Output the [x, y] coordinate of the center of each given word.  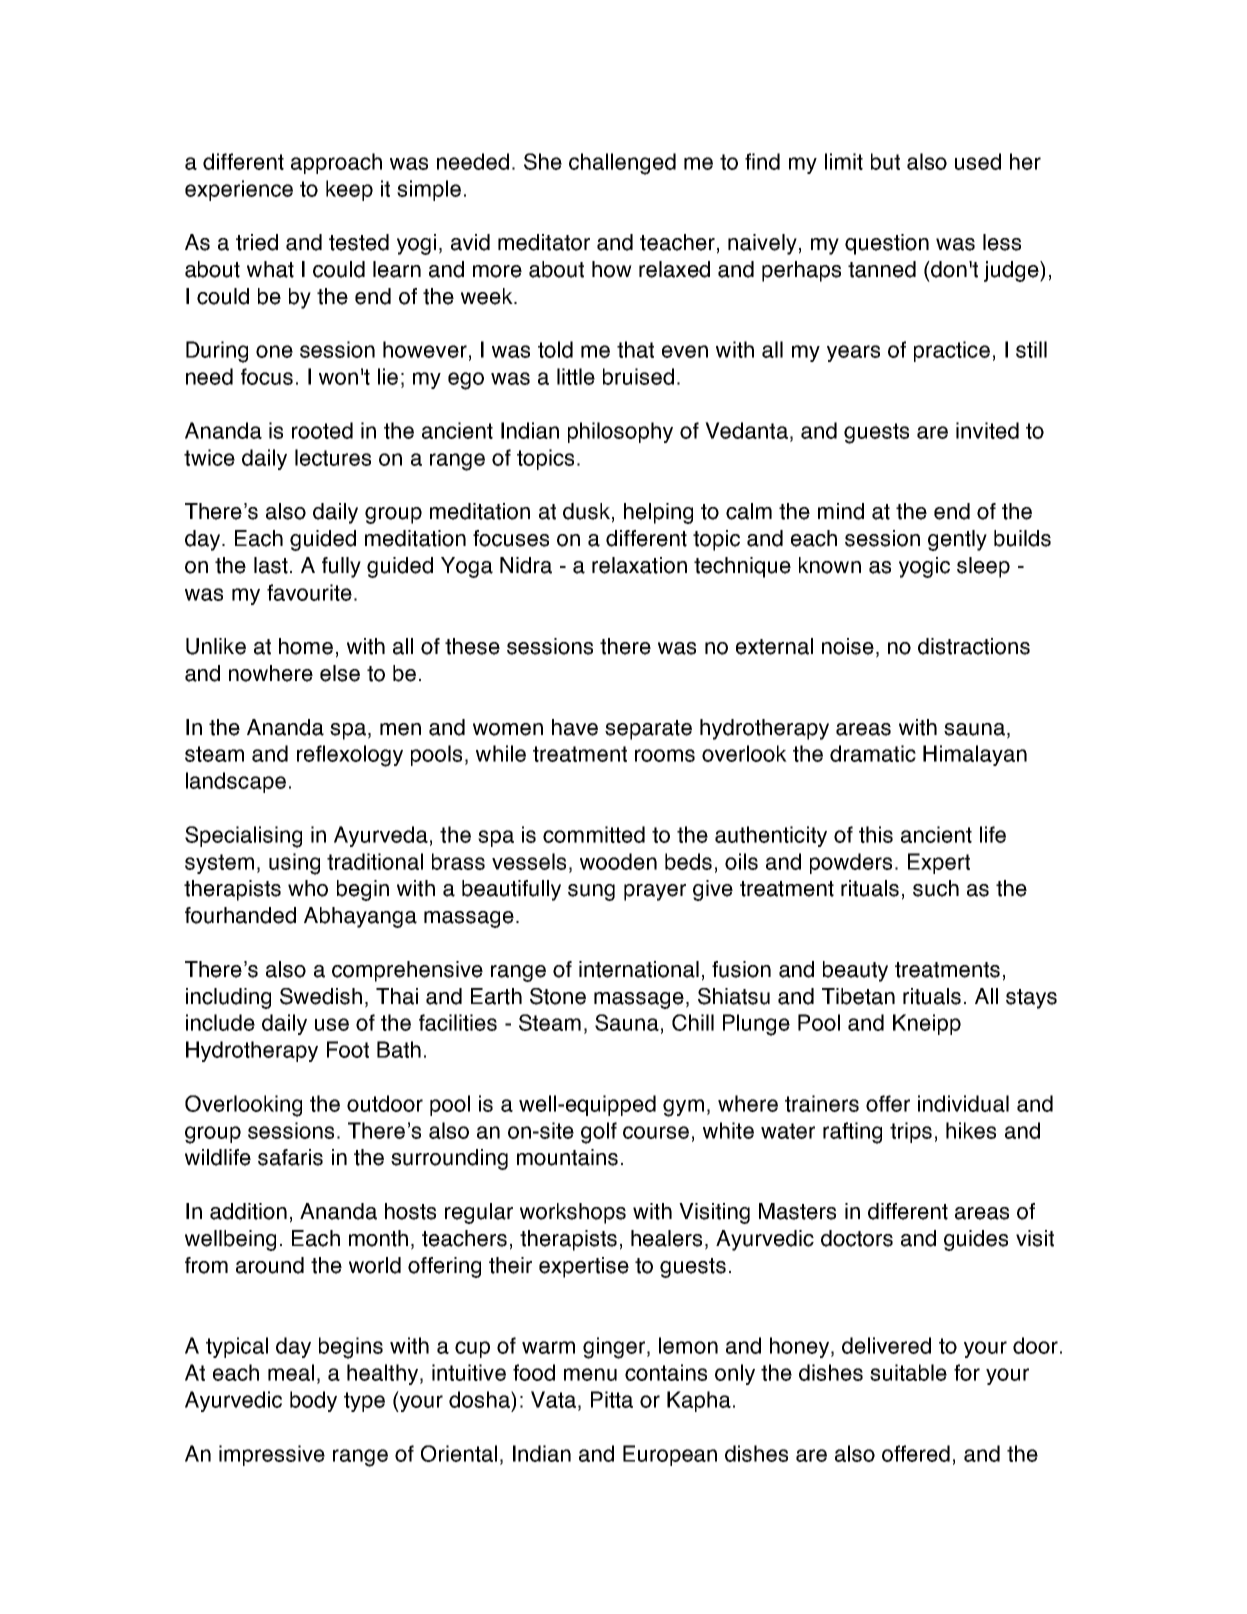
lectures [333, 457]
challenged [622, 164]
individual [963, 1103]
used [978, 161]
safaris [290, 1157]
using [294, 864]
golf [599, 1133]
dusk [586, 511]
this [876, 834]
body [313, 1401]
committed [594, 834]
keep [349, 190]
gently [957, 540]
